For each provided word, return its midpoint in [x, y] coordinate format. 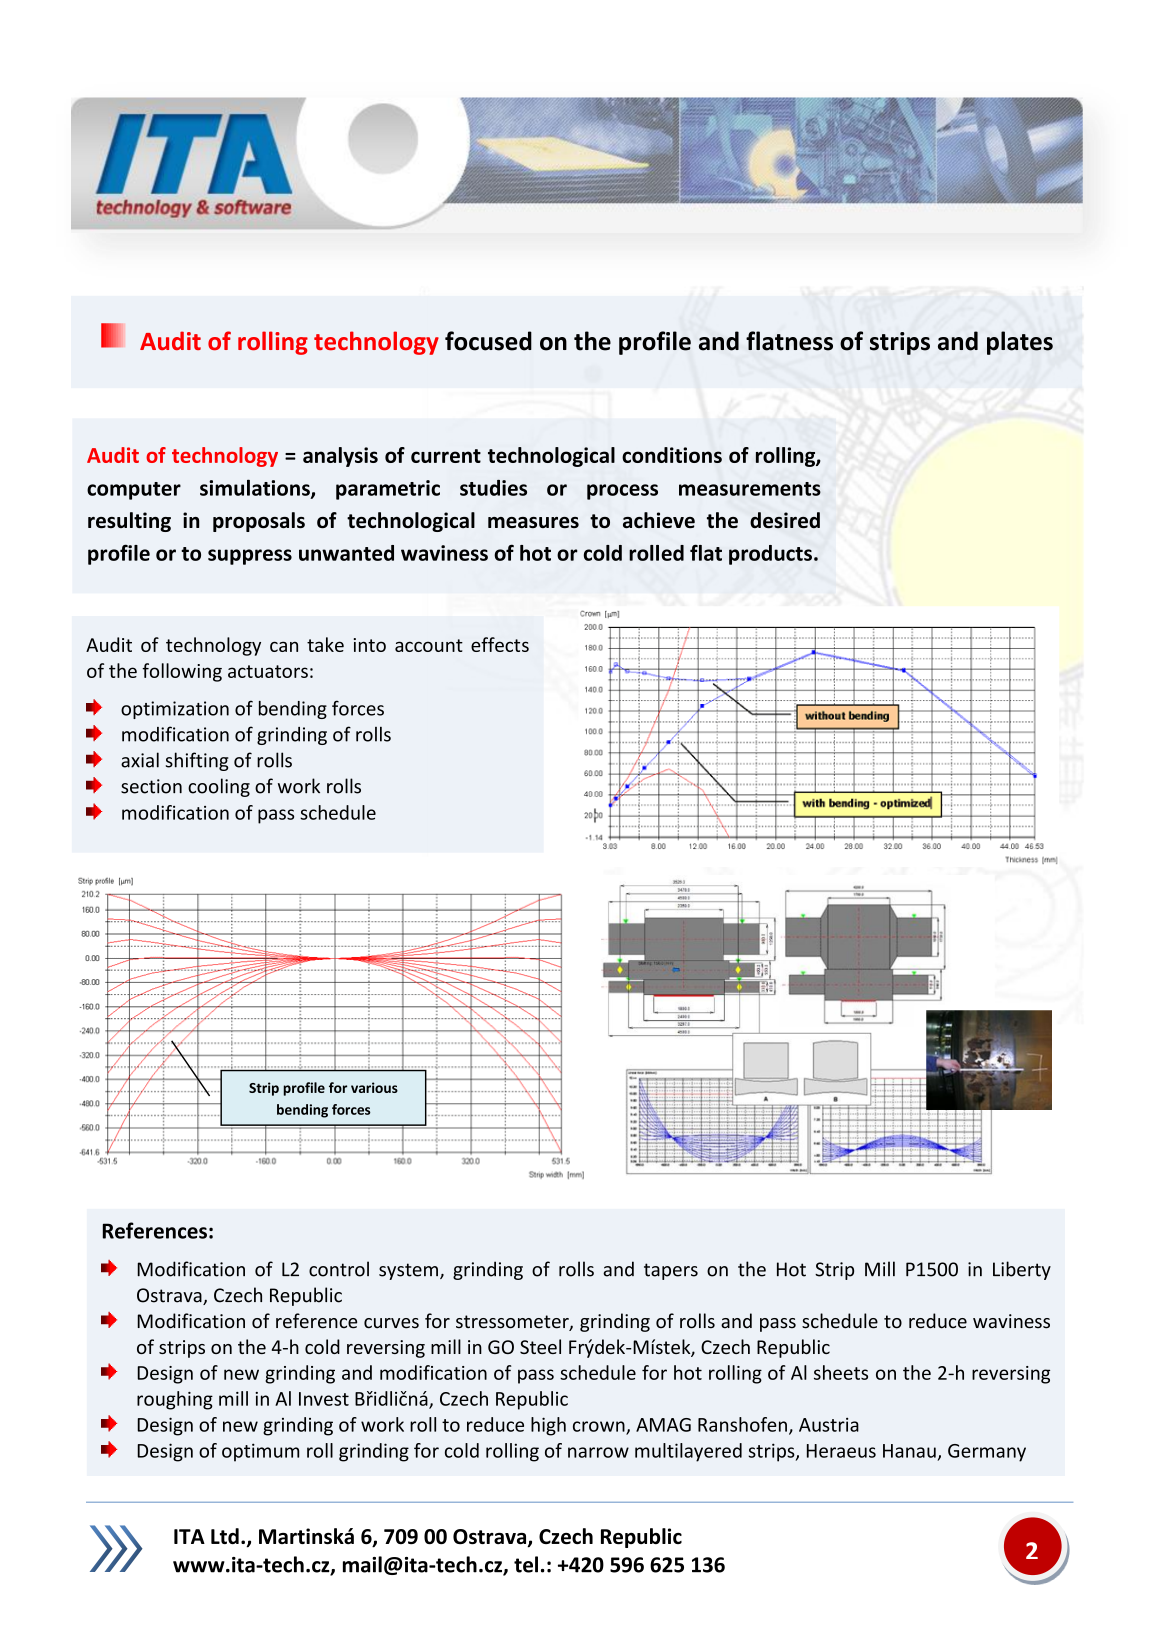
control [339, 1269]
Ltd [225, 1536]
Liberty [1022, 1270]
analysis [340, 457]
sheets [841, 1372]
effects [500, 644]
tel [526, 1564]
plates [1020, 343]
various [374, 1087]
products [770, 555]
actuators [268, 671]
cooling [219, 787]
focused [488, 341]
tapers [671, 1271]
